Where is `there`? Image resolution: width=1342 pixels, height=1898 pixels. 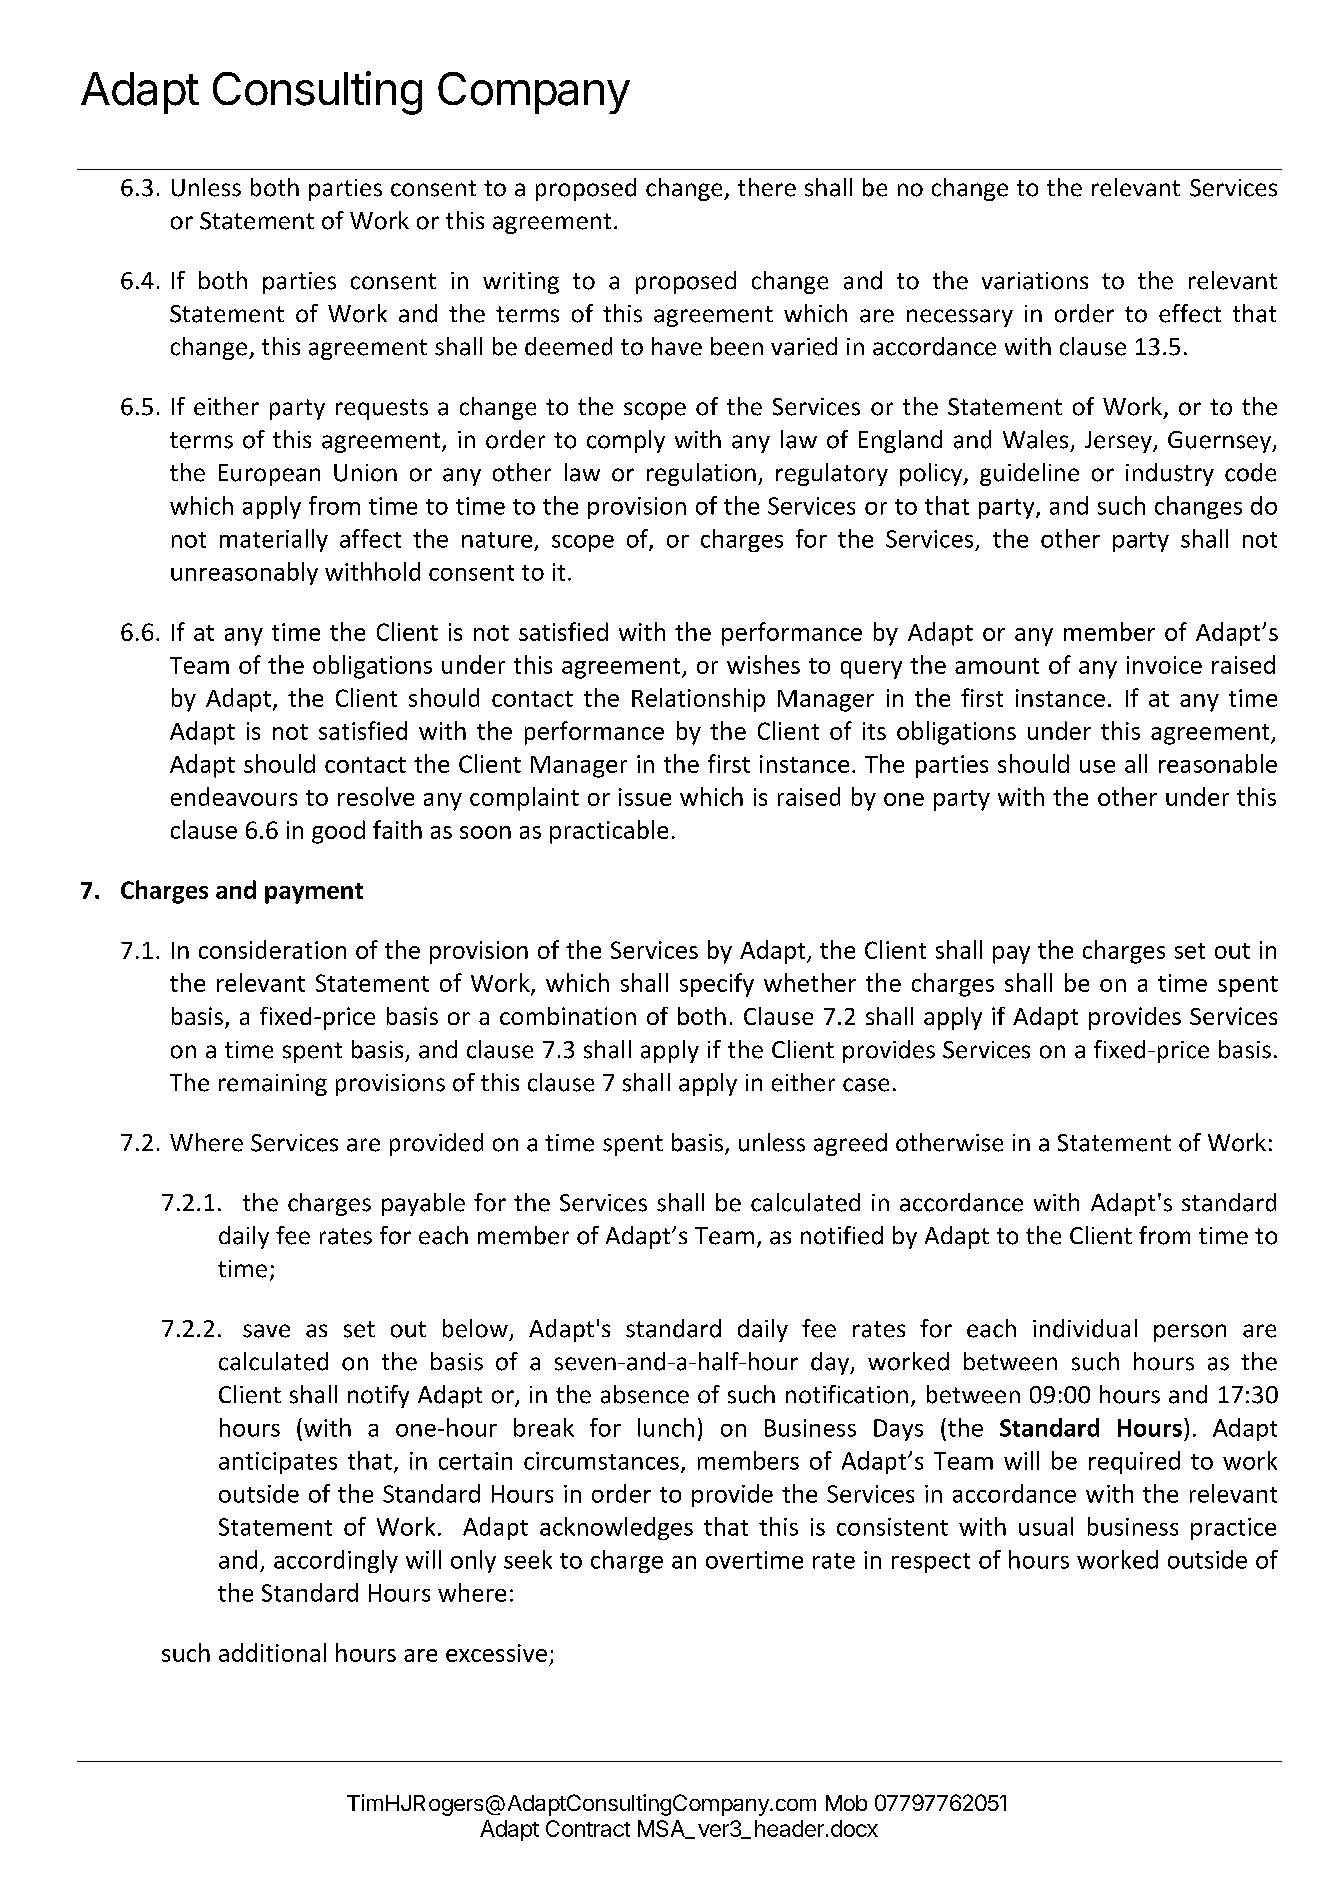
there is located at coordinates (767, 187).
